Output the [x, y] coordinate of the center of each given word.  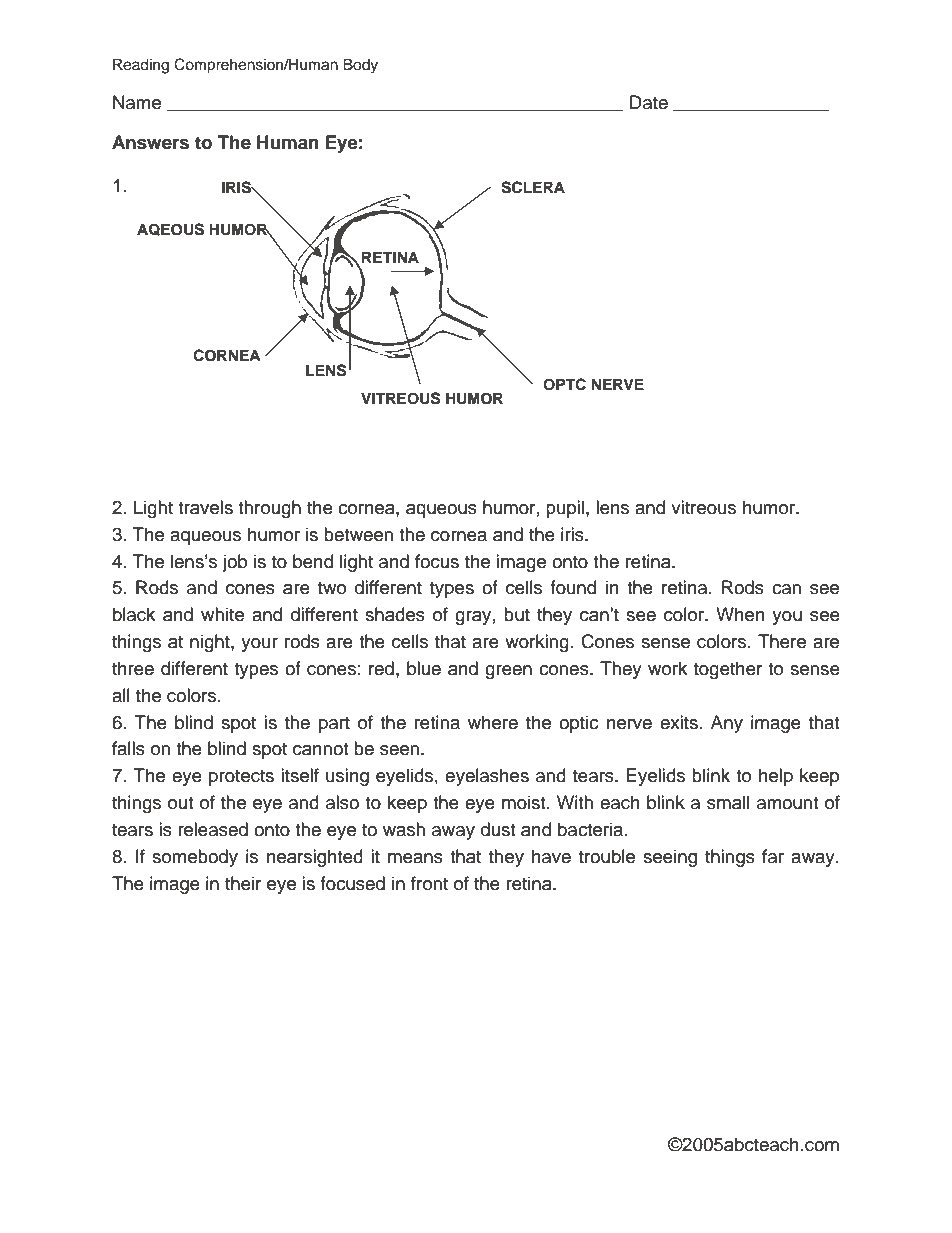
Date [649, 102]
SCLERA [533, 187]
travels [205, 507]
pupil [565, 509]
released [213, 829]
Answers [150, 142]
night [211, 643]
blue [424, 668]
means [415, 858]
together [728, 670]
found [573, 587]
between [358, 534]
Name [137, 102]
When [740, 614]
